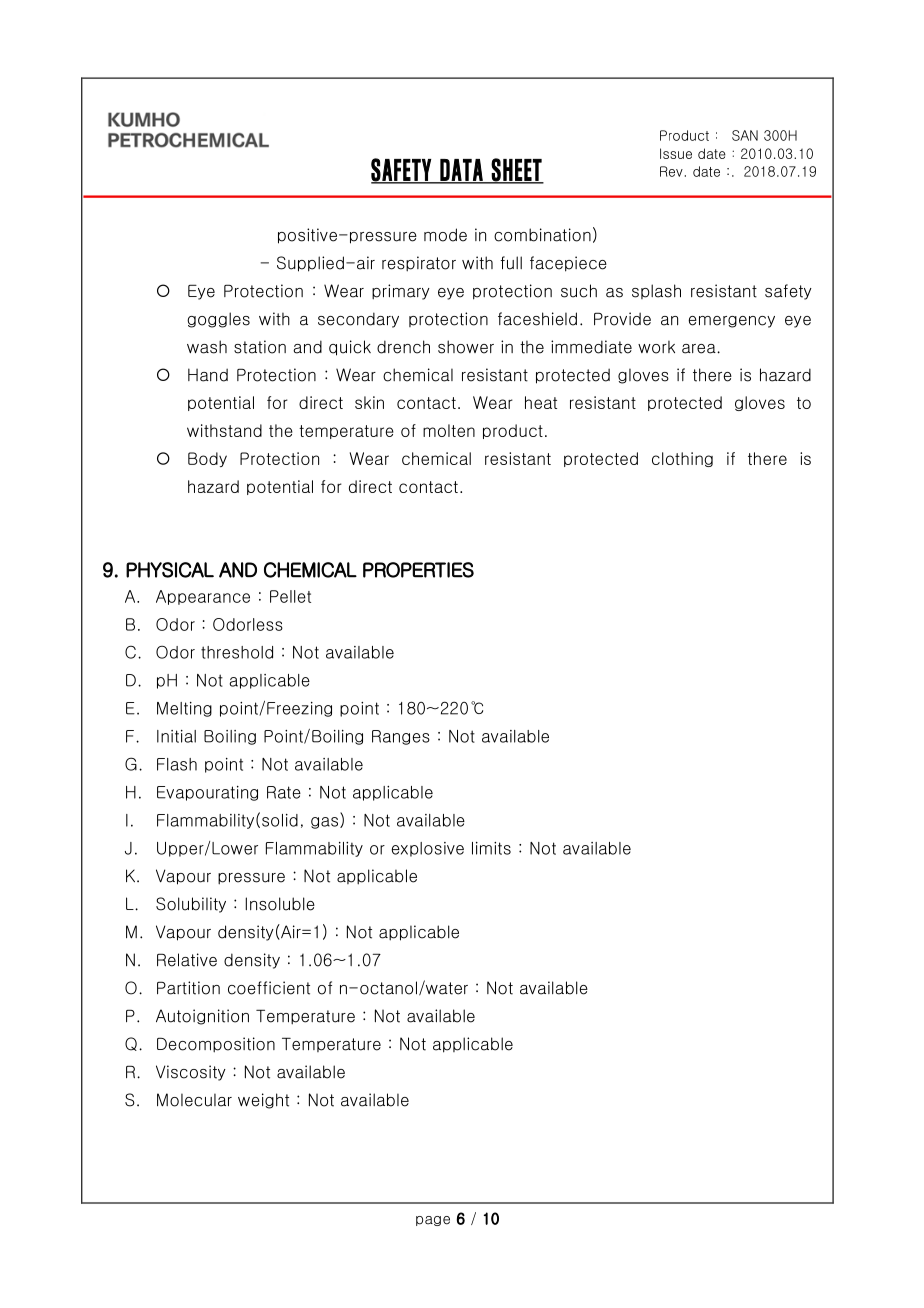 The width and height of the document is (924, 1308). Describe the element at coordinates (433, 1221) in the document. I see `page` at that location.
